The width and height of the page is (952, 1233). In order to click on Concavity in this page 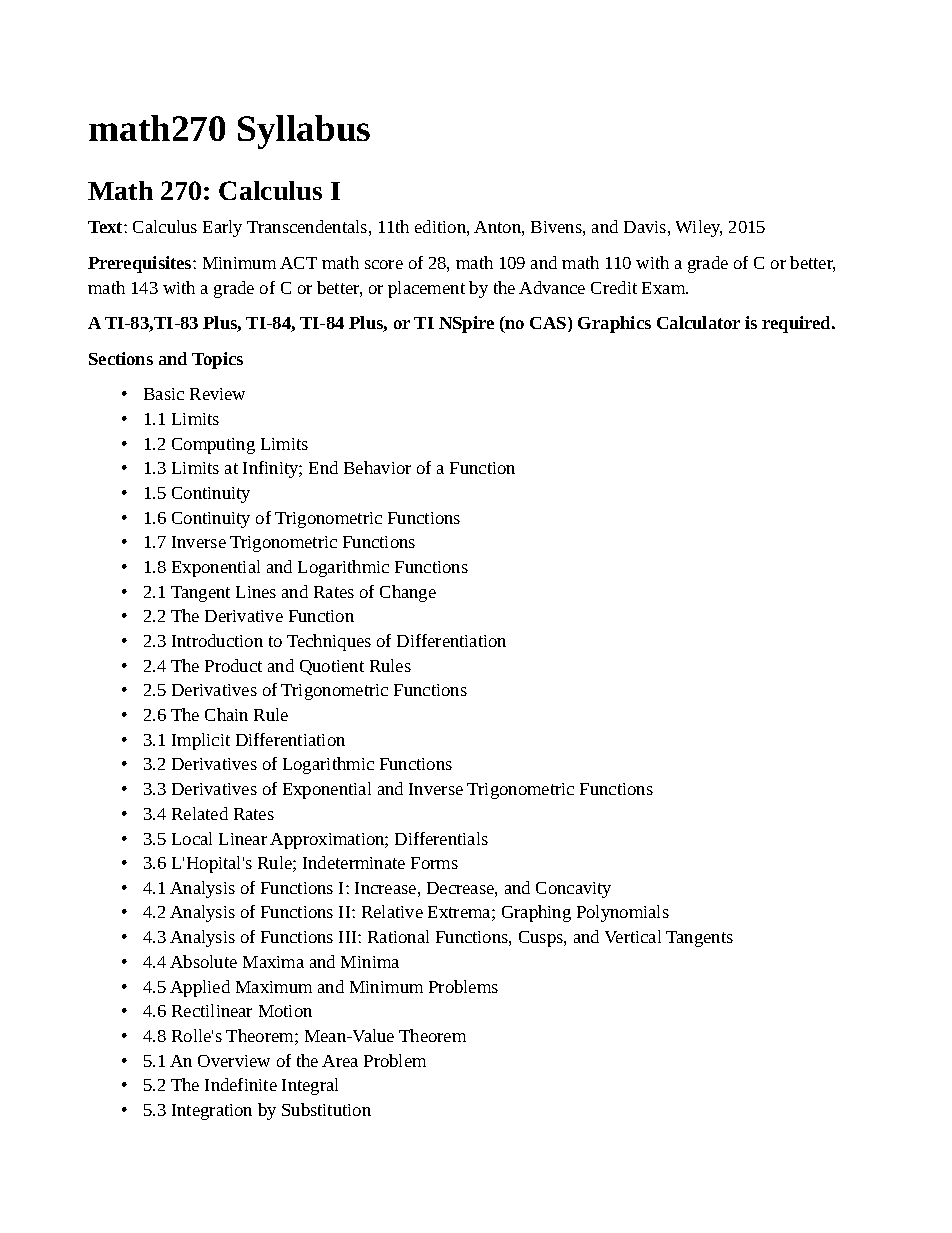, I will do `click(573, 890)`.
